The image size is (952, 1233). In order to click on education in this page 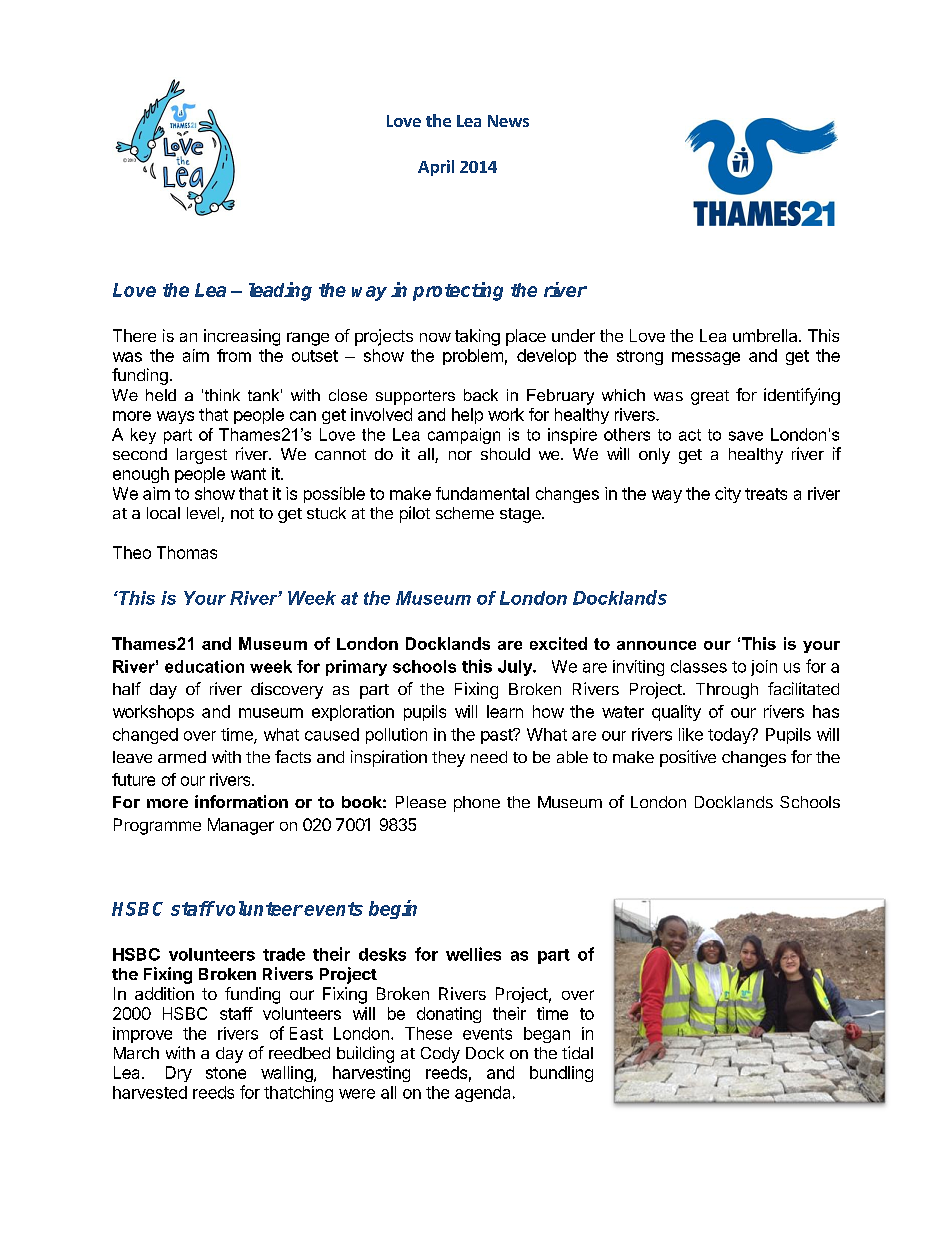, I will do `click(204, 666)`.
